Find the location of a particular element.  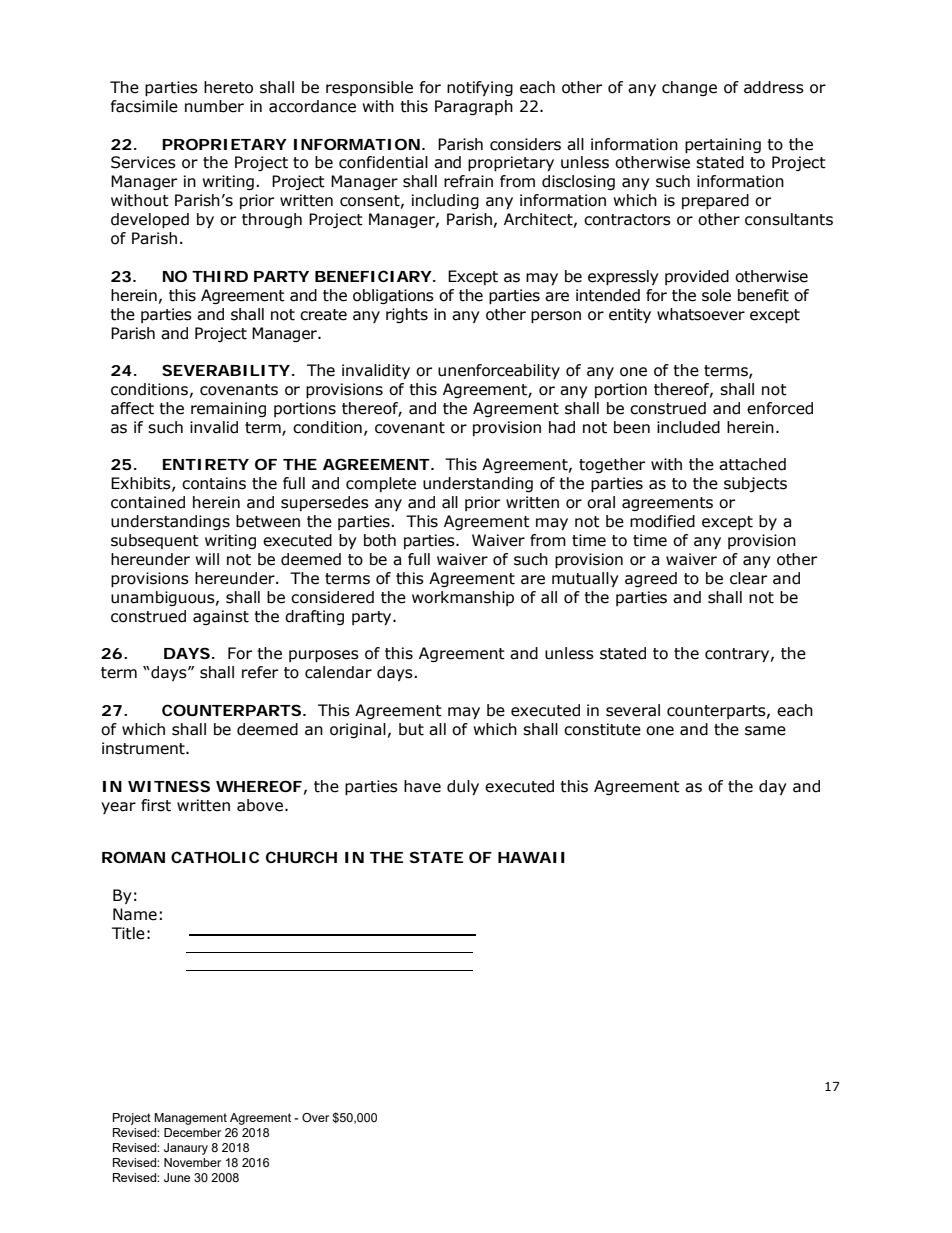

December is located at coordinates (192, 1132).
